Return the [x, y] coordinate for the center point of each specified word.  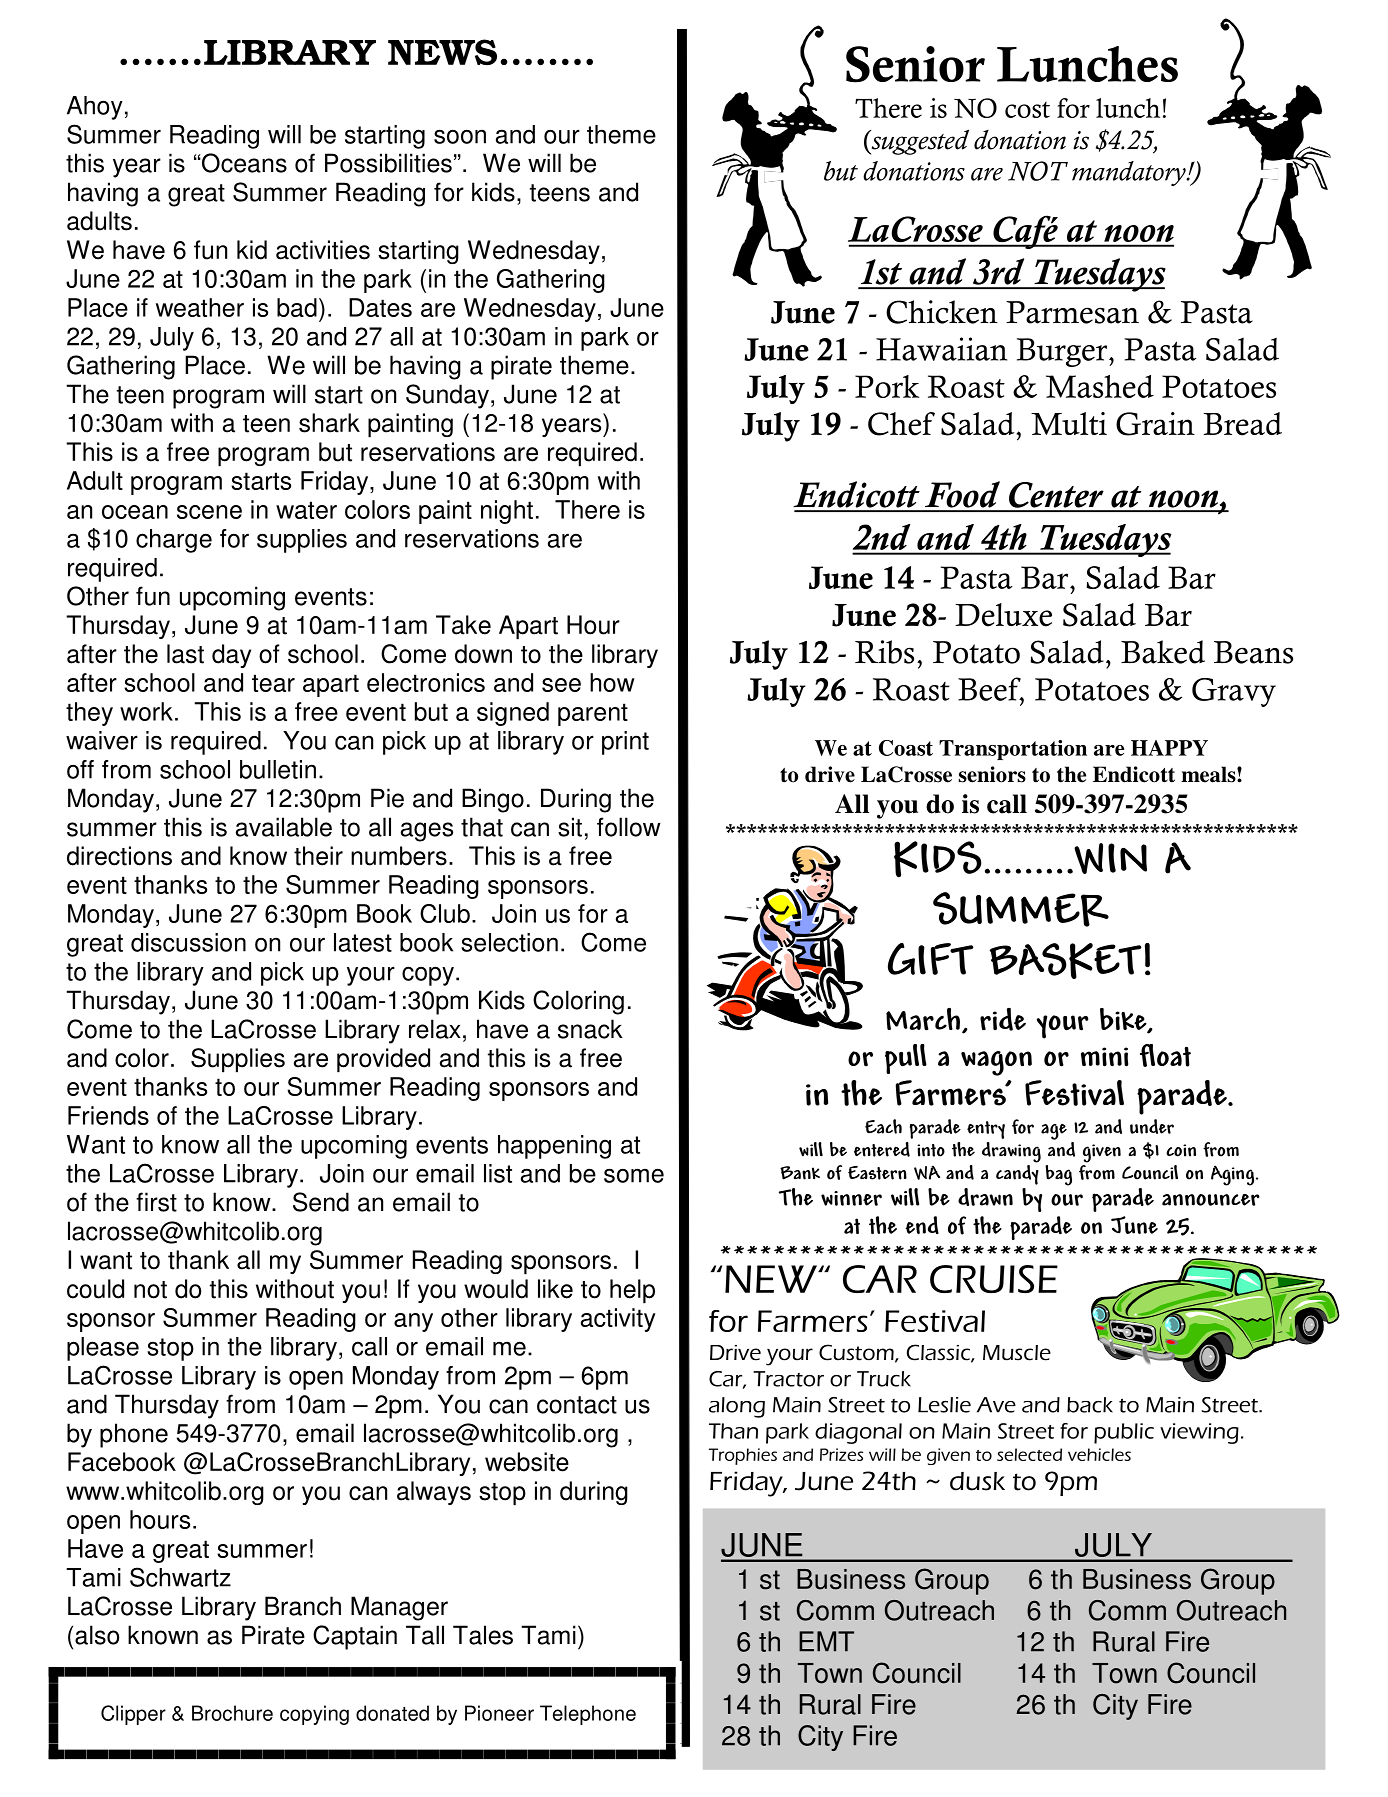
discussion [188, 942]
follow [629, 827]
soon [460, 136]
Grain [1155, 424]
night [507, 512]
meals [1209, 774]
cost [1027, 110]
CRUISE [994, 1279]
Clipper [133, 1715]
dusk [977, 1481]
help [632, 1291]
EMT [826, 1641]
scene [209, 512]
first [156, 1202]
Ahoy [95, 108]
